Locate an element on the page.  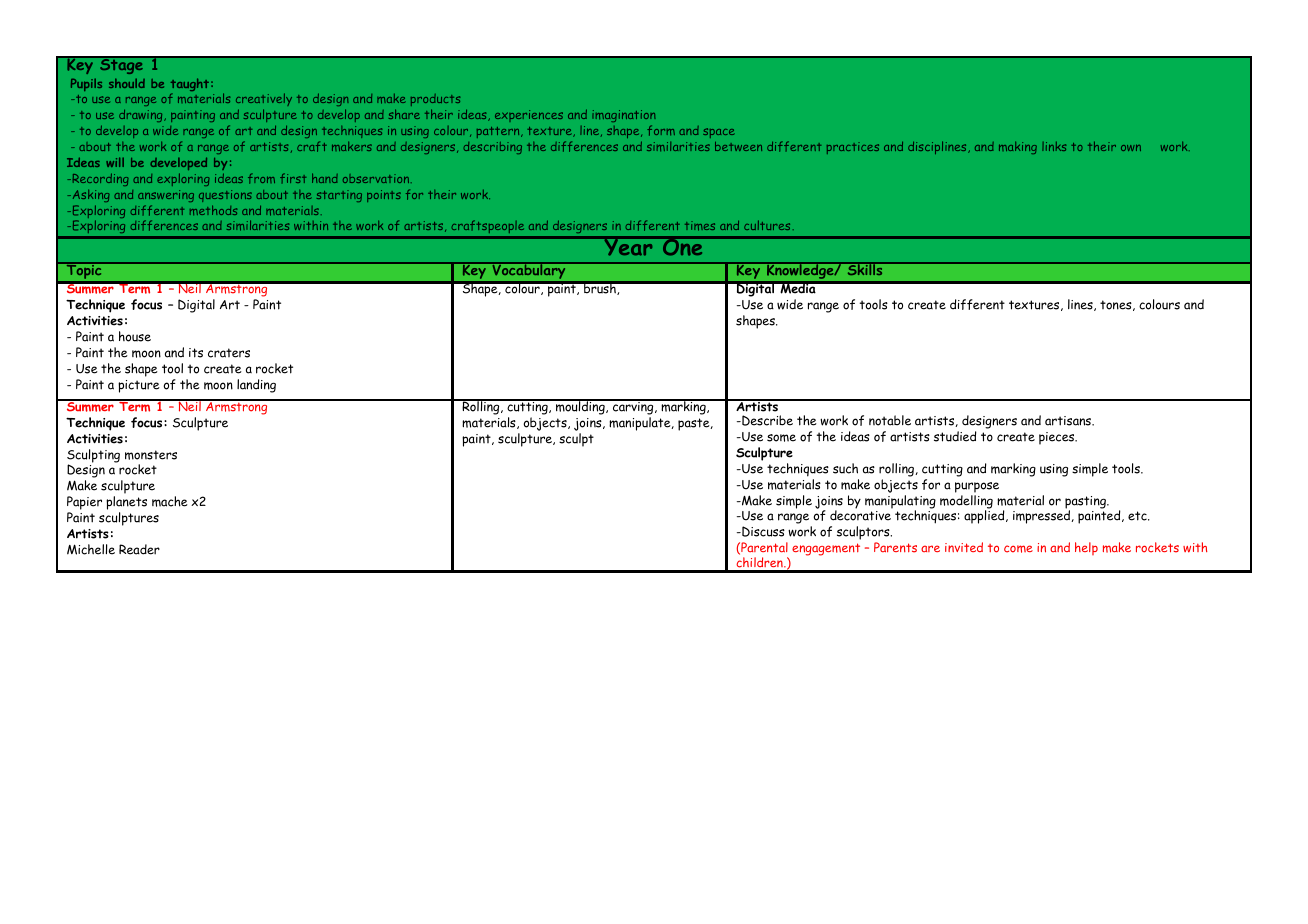
Discuss is located at coordinates (762, 531).
